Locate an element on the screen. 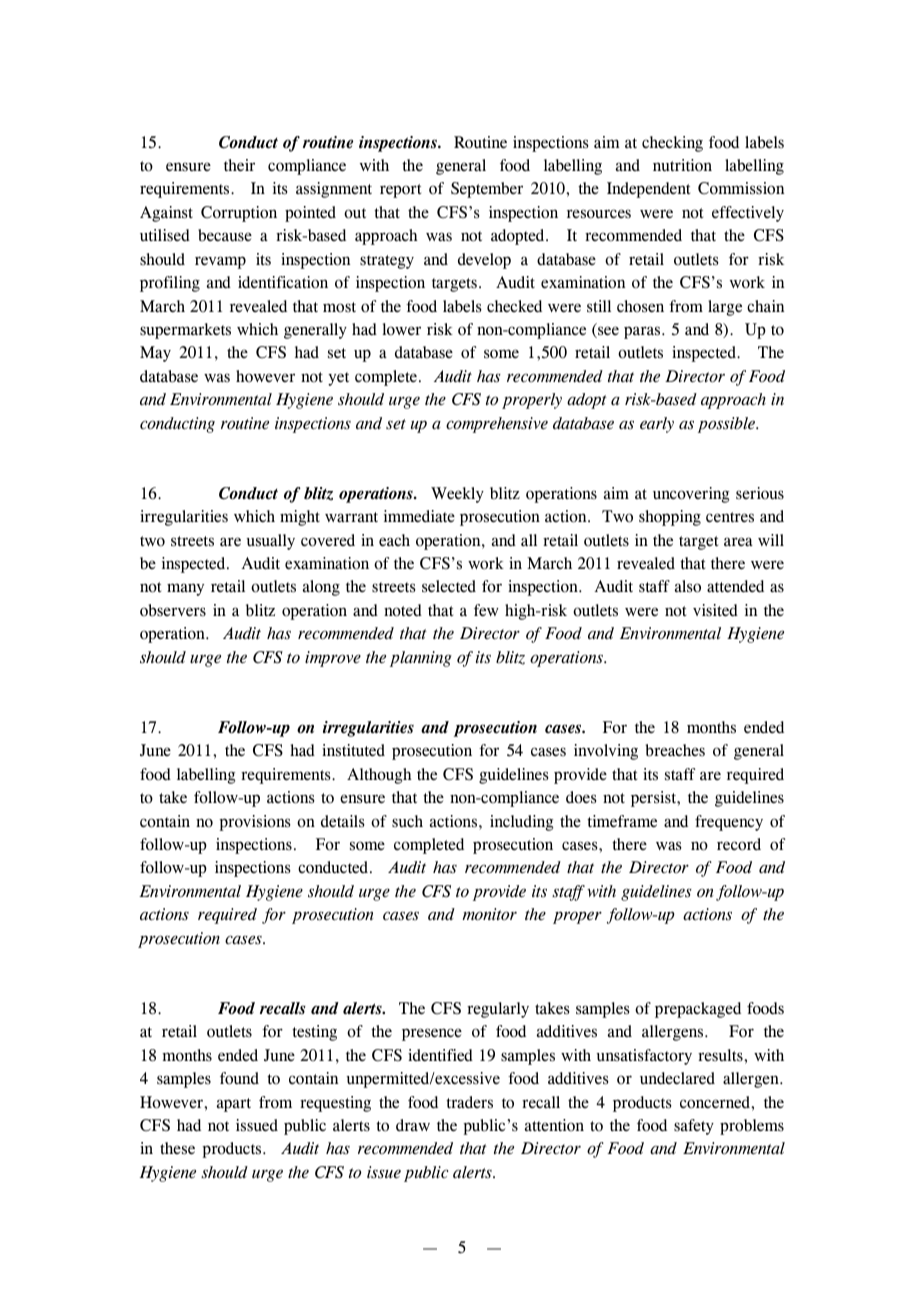 This screenshot has width=924, height=1308. visited is located at coordinates (715, 610).
